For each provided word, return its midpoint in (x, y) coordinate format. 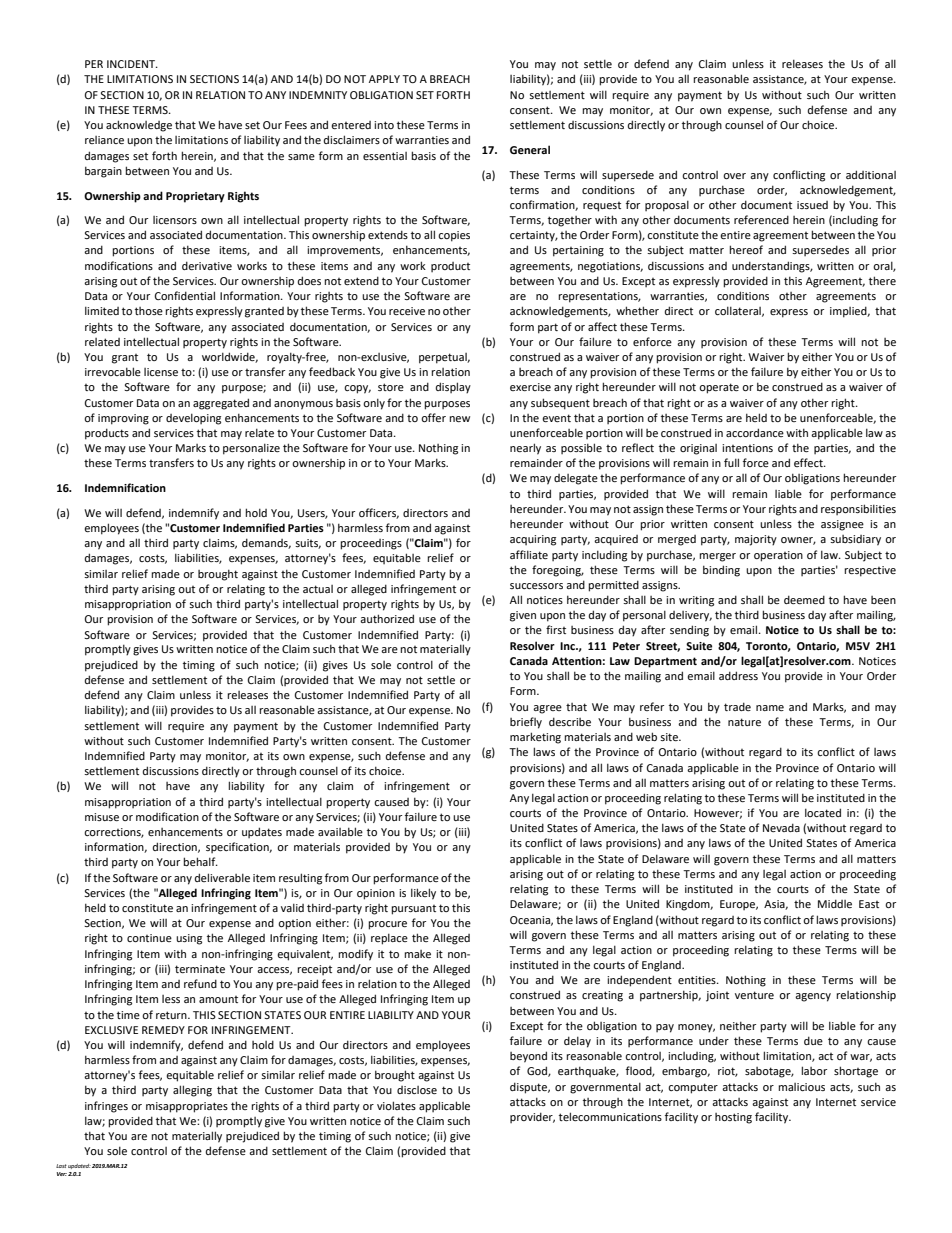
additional (871, 174)
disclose (417, 1090)
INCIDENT (132, 64)
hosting (733, 1118)
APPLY (384, 79)
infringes (106, 1107)
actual (318, 589)
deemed (804, 599)
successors (536, 586)
